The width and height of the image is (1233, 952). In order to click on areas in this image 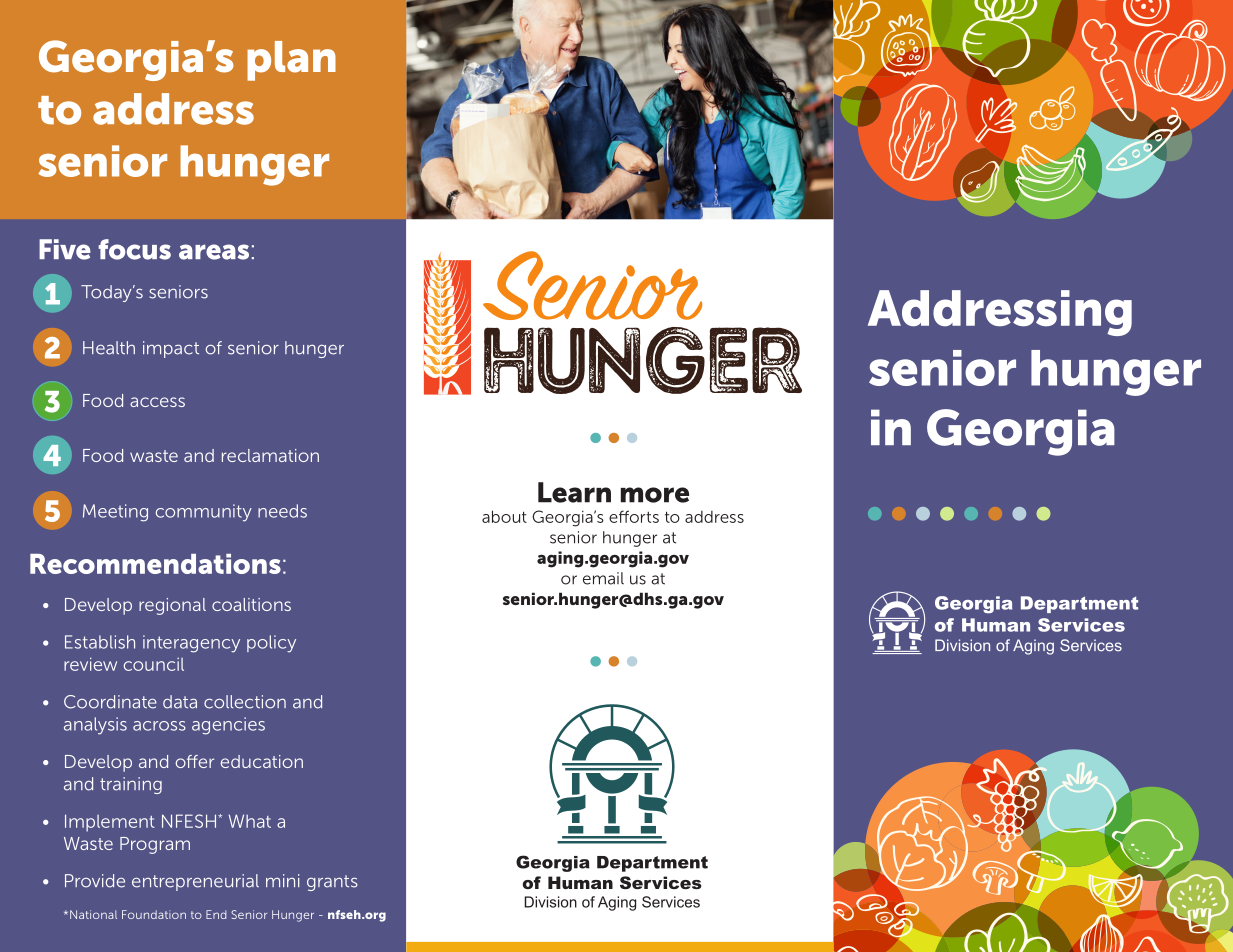, I will do `click(214, 252)`.
